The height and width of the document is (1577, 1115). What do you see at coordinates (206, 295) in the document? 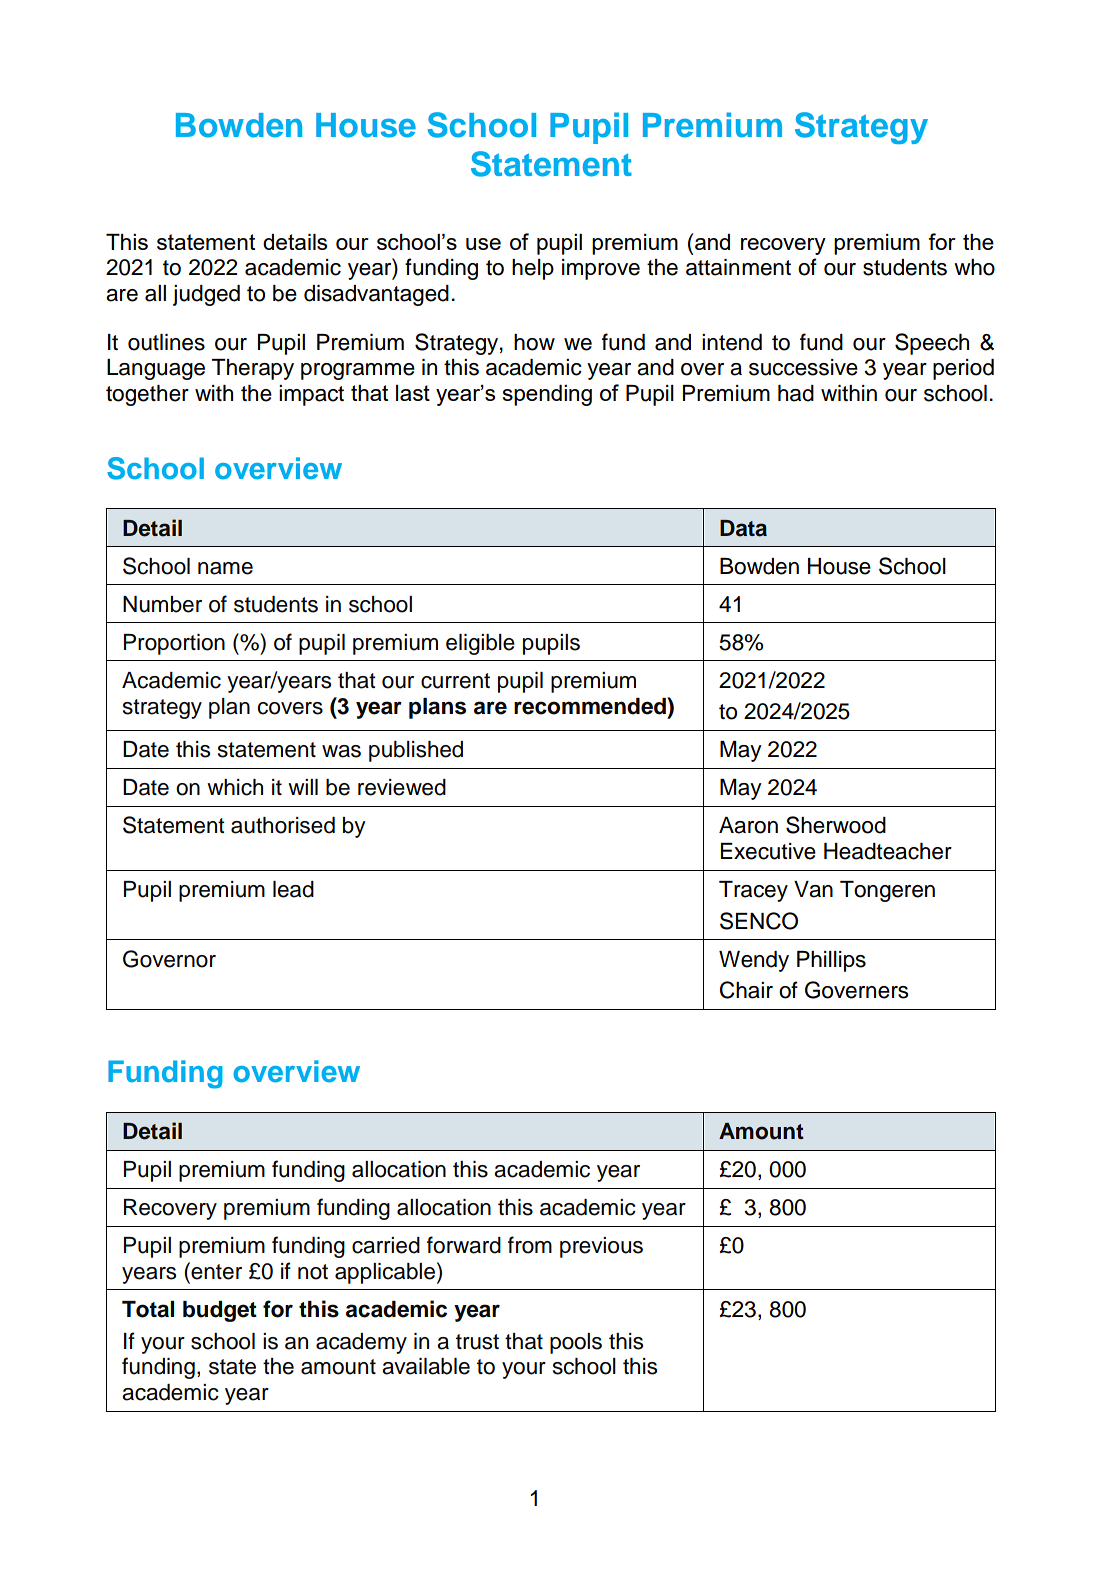
I see `judged` at bounding box center [206, 295].
